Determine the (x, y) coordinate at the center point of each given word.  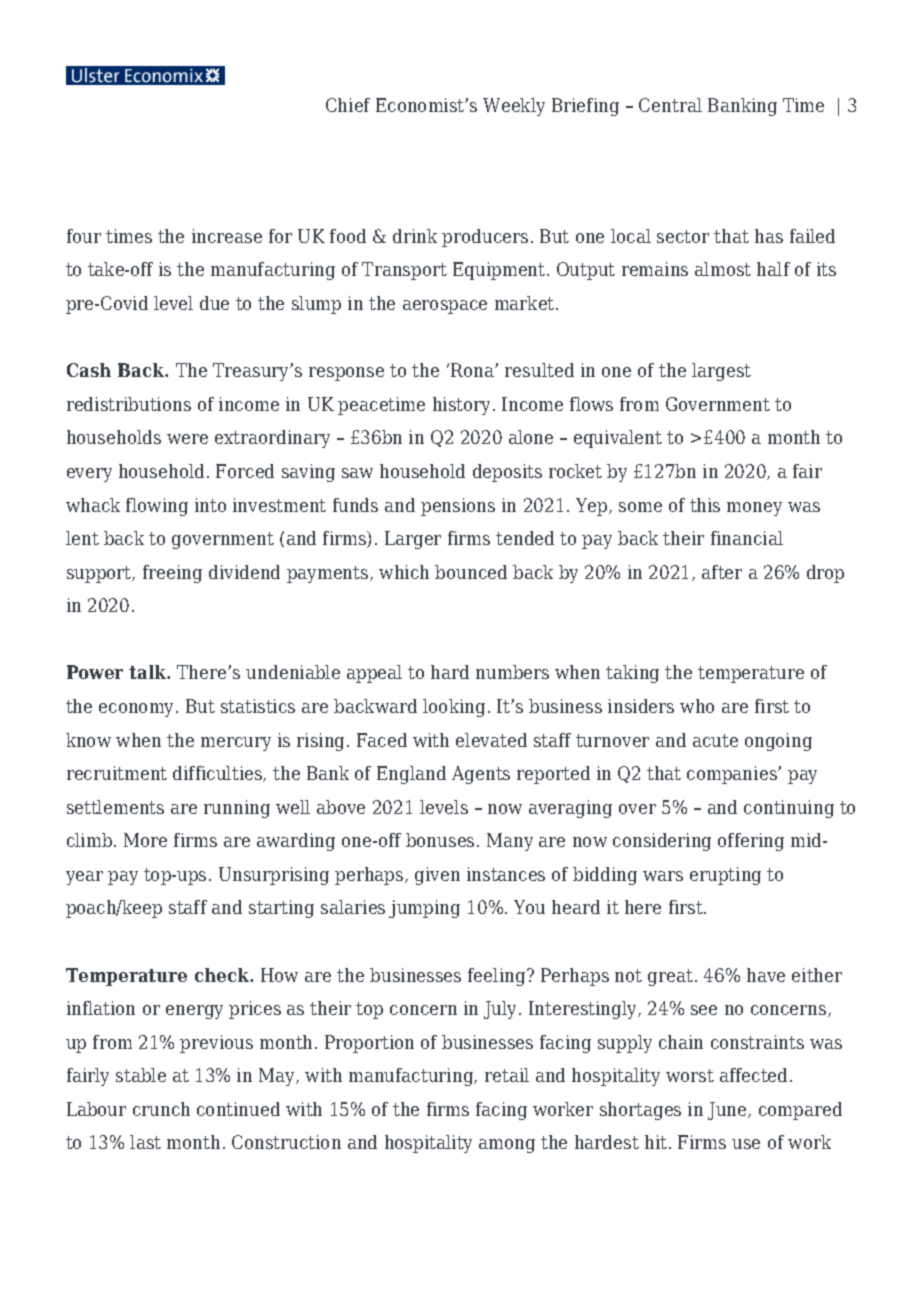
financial (747, 538)
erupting (725, 876)
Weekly (514, 107)
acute (715, 740)
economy (138, 710)
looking (454, 708)
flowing (157, 507)
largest (721, 372)
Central (670, 105)
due (214, 303)
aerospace (445, 307)
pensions (458, 507)
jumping (424, 909)
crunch (161, 1109)
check (223, 975)
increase (227, 236)
